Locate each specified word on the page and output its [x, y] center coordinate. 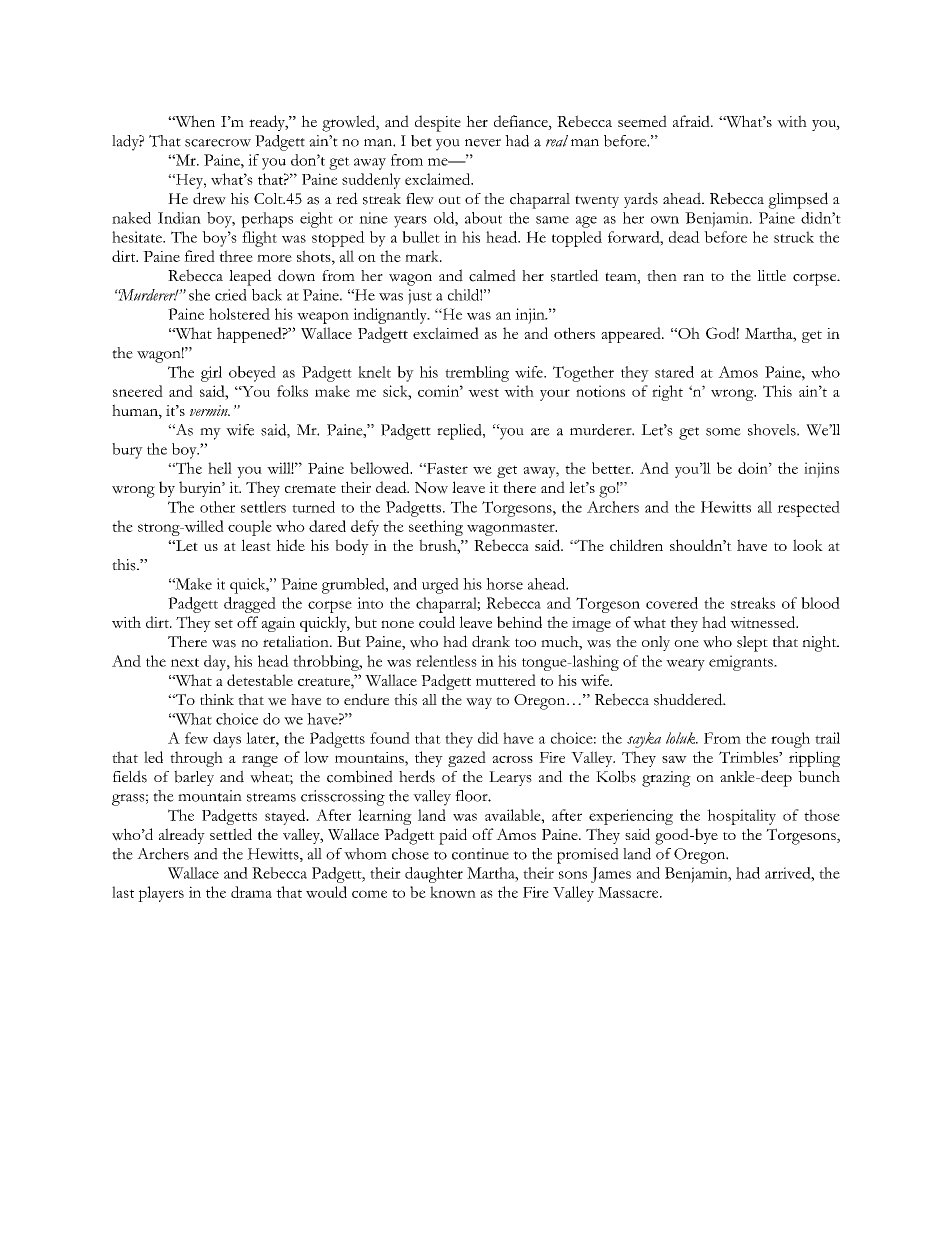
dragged [250, 605]
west [483, 392]
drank [491, 641]
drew [209, 198]
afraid [692, 121]
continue [480, 854]
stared [674, 372]
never [483, 143]
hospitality [741, 817]
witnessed [764, 622]
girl [211, 374]
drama [251, 892]
